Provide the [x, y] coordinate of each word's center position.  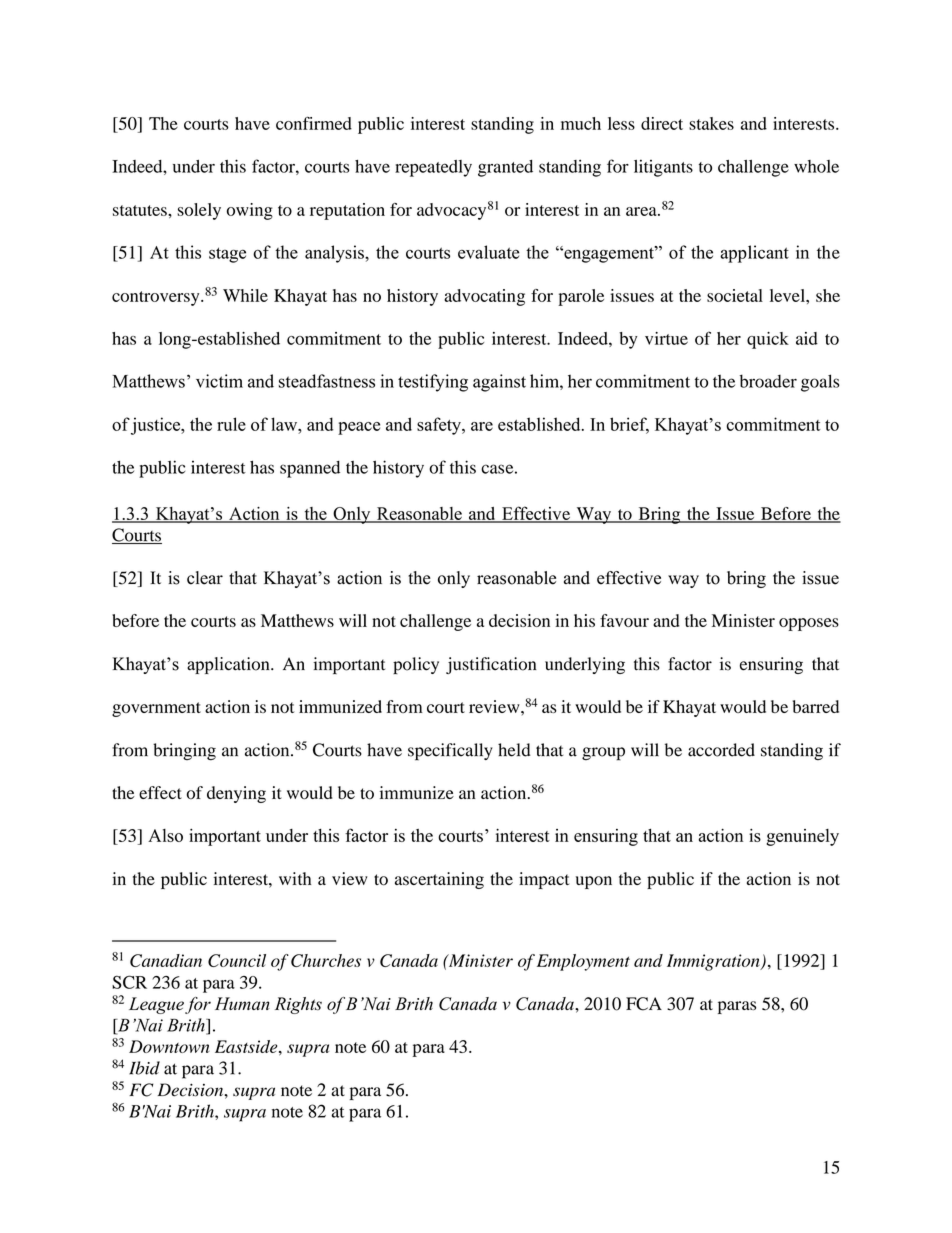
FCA [644, 1004]
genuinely [802, 837]
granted [505, 168]
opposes [809, 624]
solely [199, 211]
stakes [711, 123]
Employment [583, 962]
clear [205, 578]
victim [219, 381]
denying [236, 794]
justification [491, 665]
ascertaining [439, 880]
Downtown [169, 1046]
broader [768, 381]
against [499, 383]
